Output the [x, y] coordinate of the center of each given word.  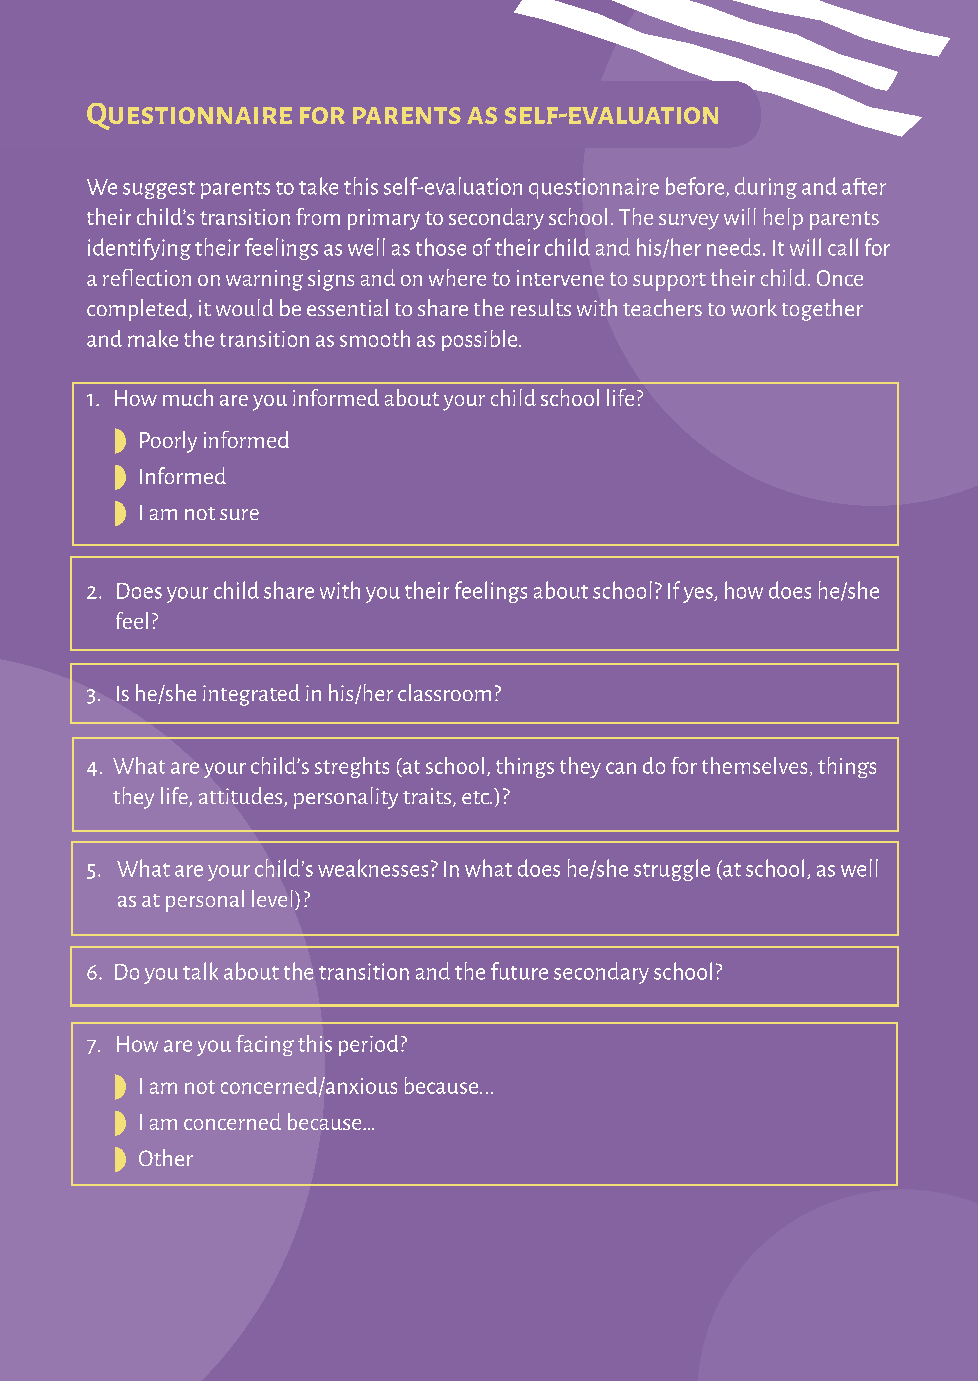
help [783, 219]
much [188, 397]
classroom [444, 692]
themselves [754, 765]
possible [481, 340]
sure [239, 514]
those [441, 247]
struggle [672, 870]
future [519, 971]
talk [200, 971]
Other [166, 1157]
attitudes [242, 797]
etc [476, 797]
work [754, 307]
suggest [159, 190]
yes [699, 595]
